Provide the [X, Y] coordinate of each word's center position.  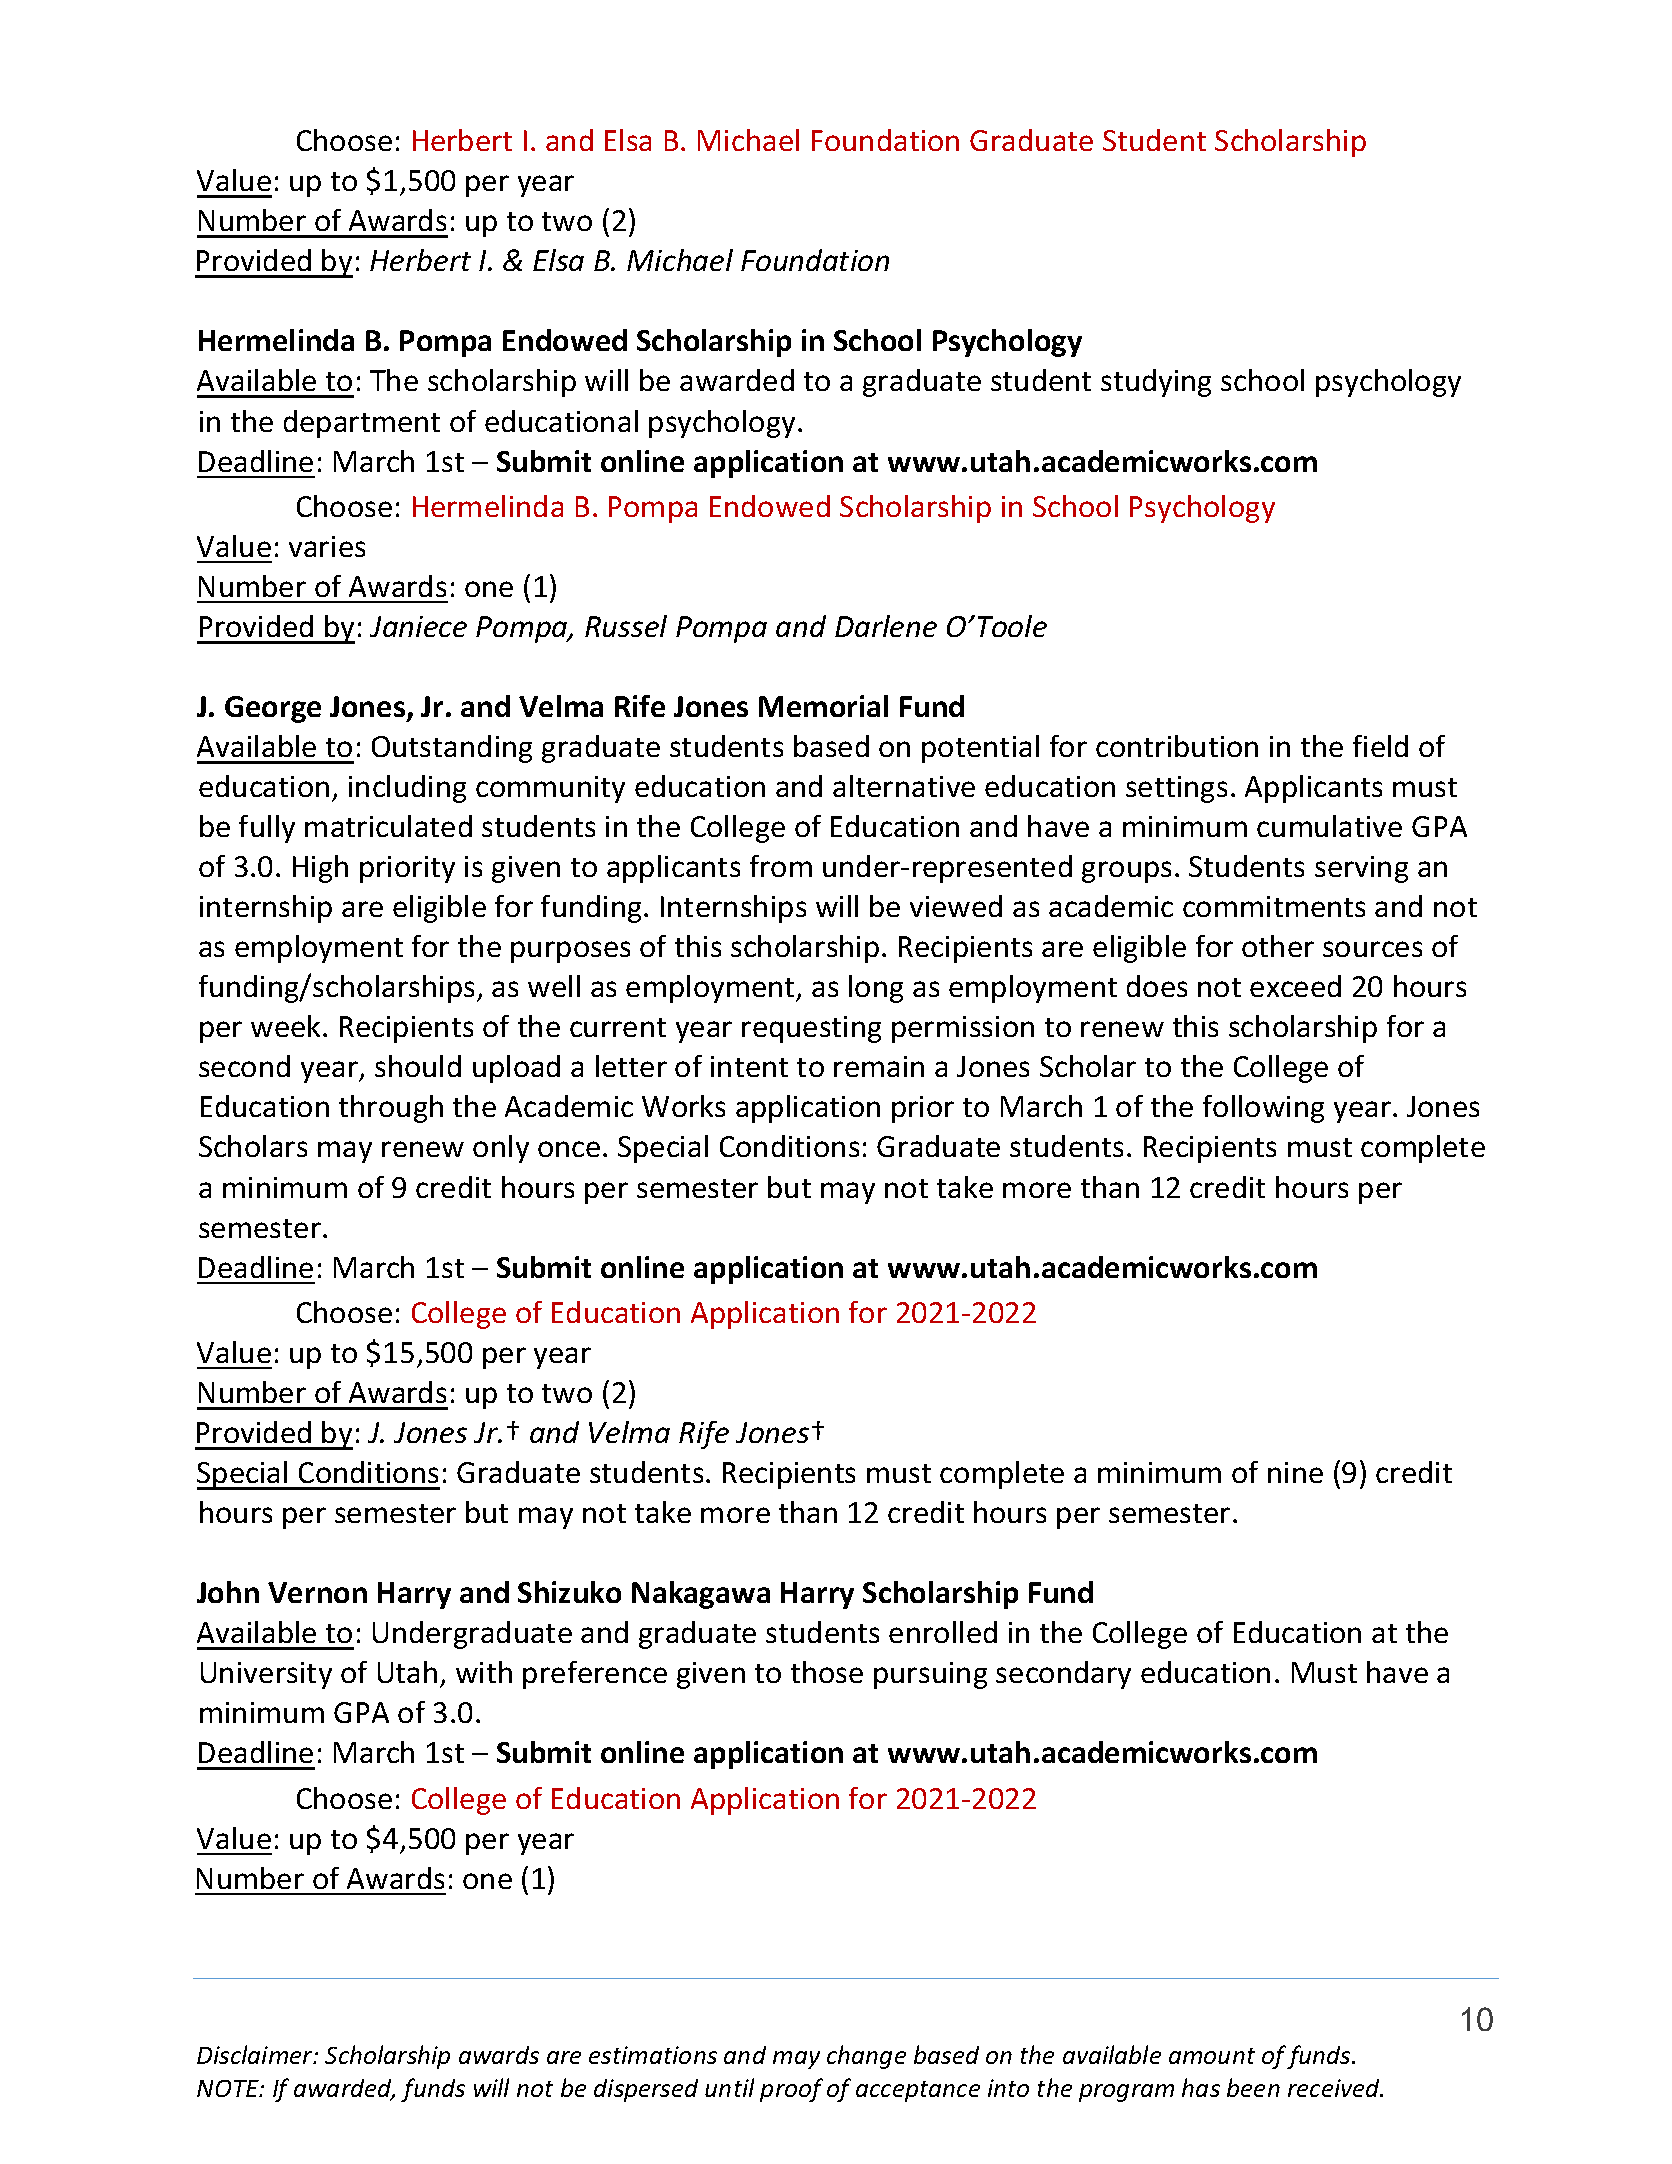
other [1278, 946]
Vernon [317, 1592]
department [362, 424]
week [287, 1026]
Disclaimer [256, 2054]
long [876, 989]
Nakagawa [701, 1595]
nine [1295, 1472]
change [866, 2057]
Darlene [886, 626]
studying [1156, 383]
